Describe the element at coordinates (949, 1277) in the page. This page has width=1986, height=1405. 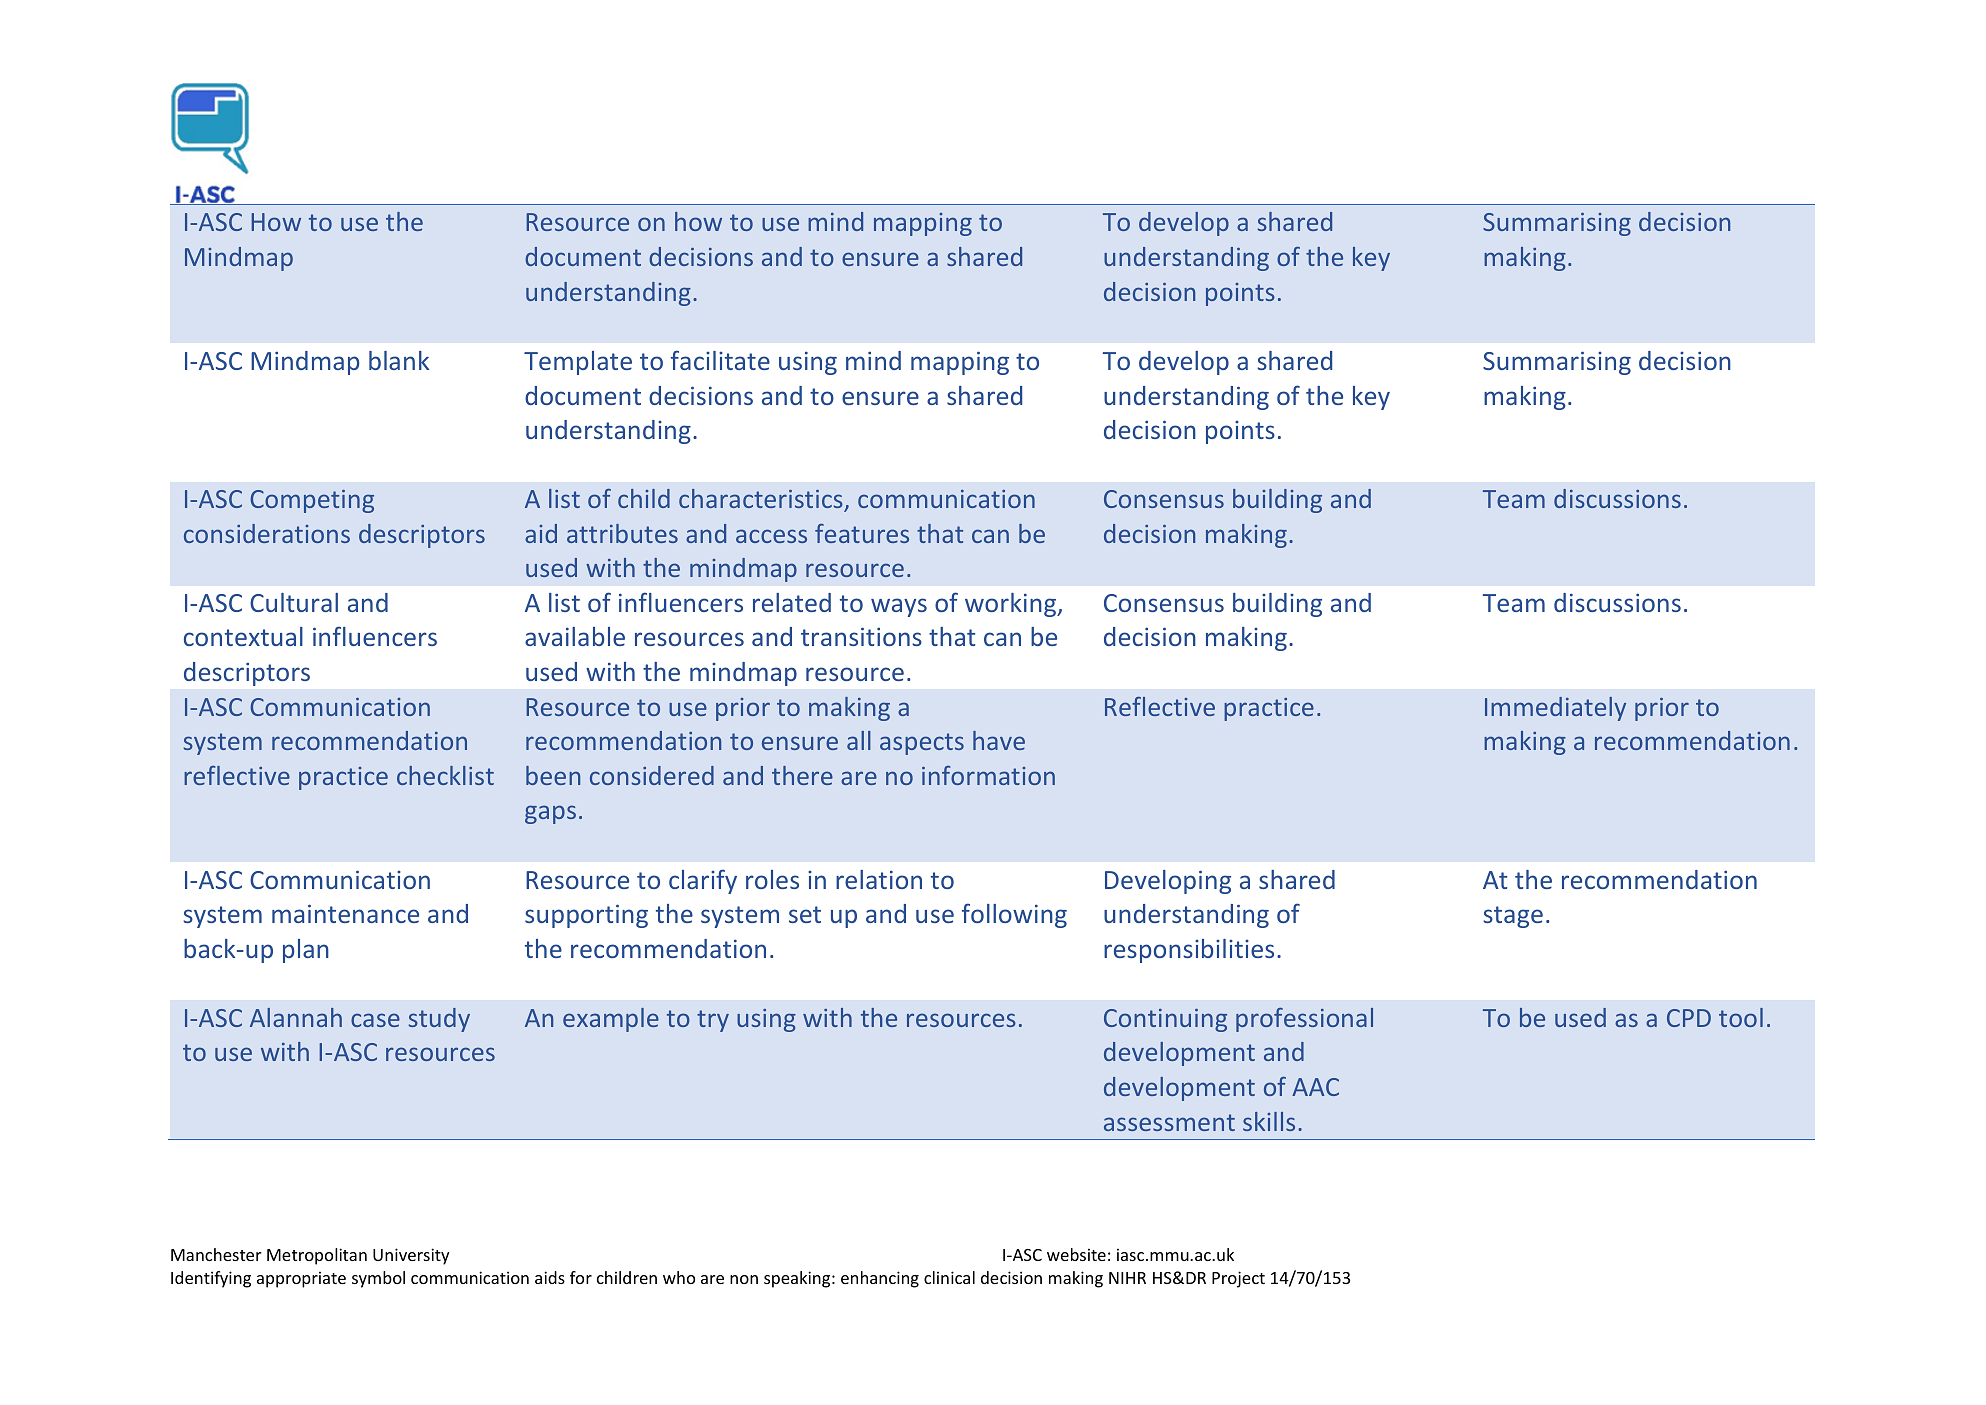
I see `clinical` at that location.
